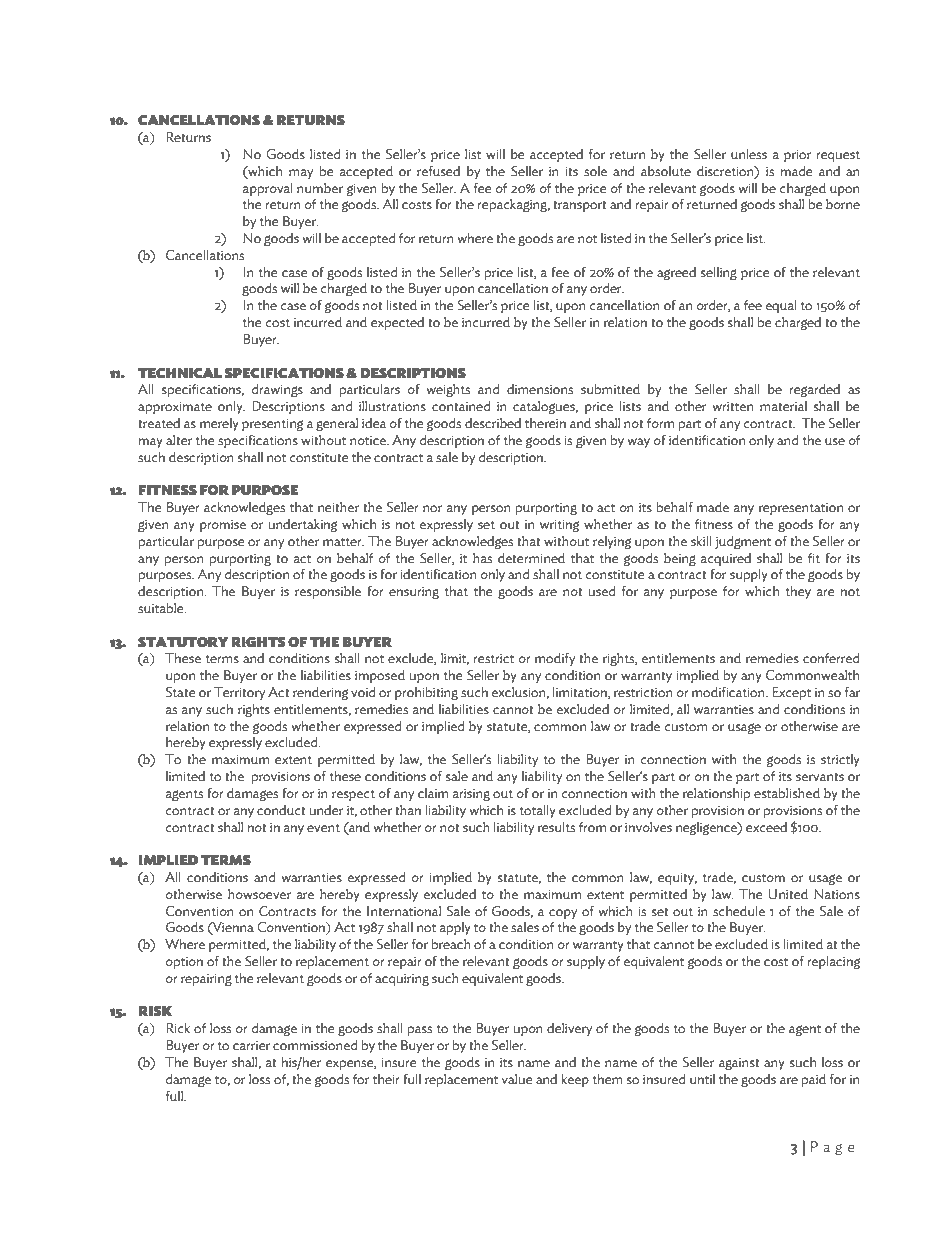  What do you see at coordinates (516, 1079) in the document?
I see `value` at bounding box center [516, 1079].
